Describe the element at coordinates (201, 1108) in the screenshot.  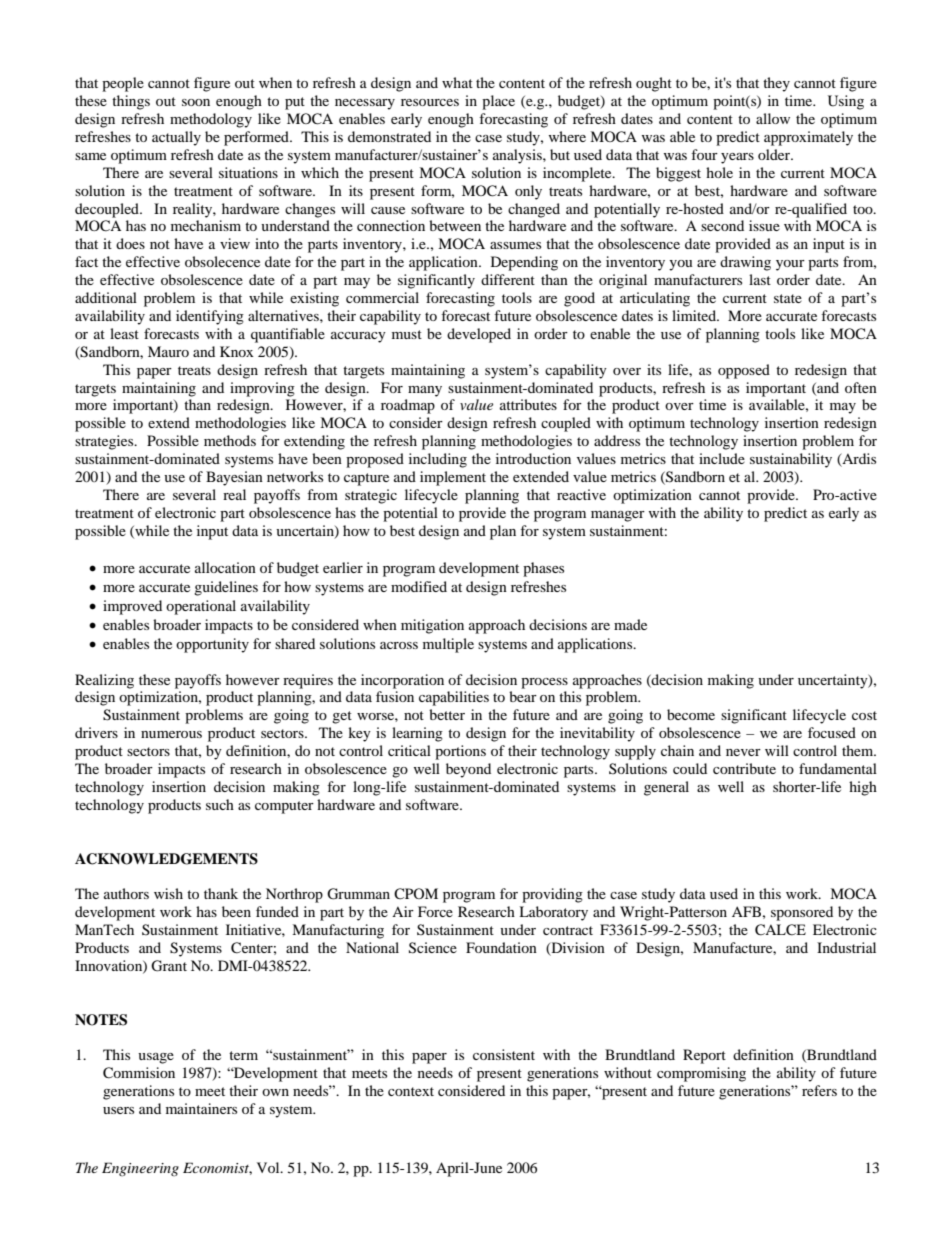
I see `maintainers` at that location.
